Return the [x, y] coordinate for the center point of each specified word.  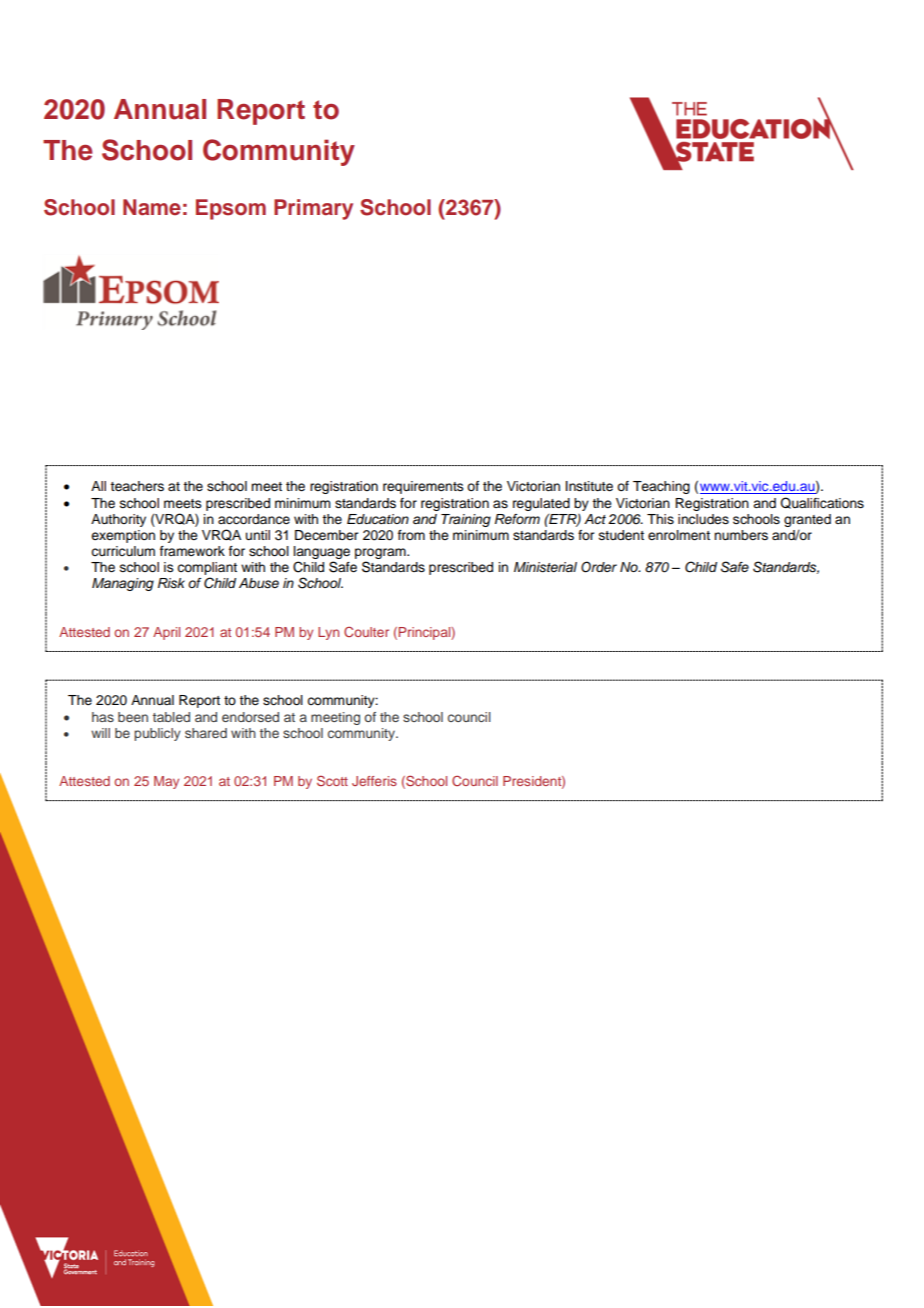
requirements [423, 487]
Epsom [231, 209]
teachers [137, 486]
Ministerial [545, 567]
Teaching [661, 487]
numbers [741, 535]
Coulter [366, 632]
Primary [313, 209]
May [166, 782]
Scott [332, 780]
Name [152, 207]
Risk [171, 583]
